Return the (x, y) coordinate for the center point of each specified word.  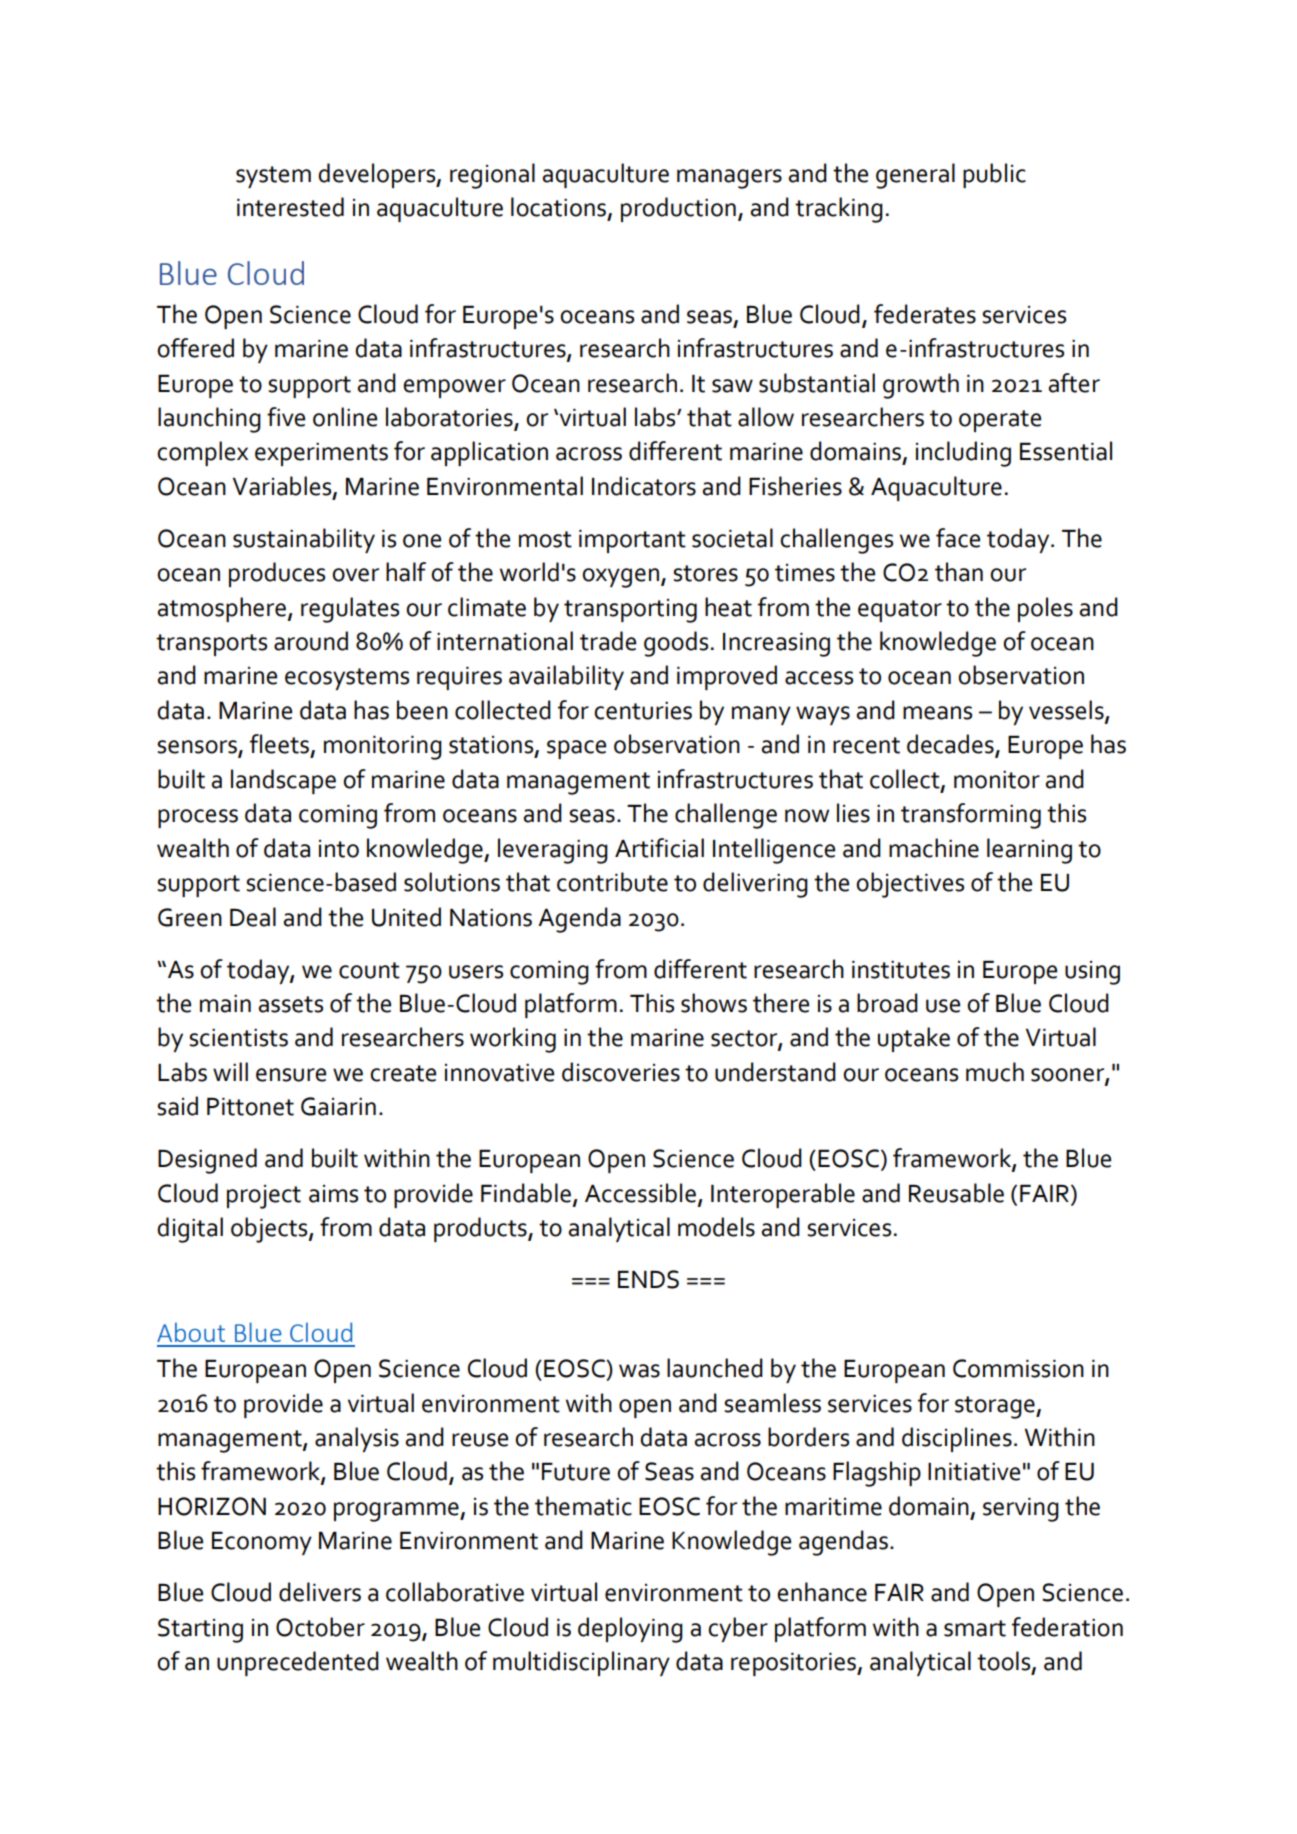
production (678, 209)
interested (290, 207)
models (716, 1227)
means (937, 713)
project (264, 1197)
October (320, 1627)
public (994, 175)
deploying (630, 1630)
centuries (643, 711)
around (311, 641)
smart (975, 1628)
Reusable (956, 1193)
